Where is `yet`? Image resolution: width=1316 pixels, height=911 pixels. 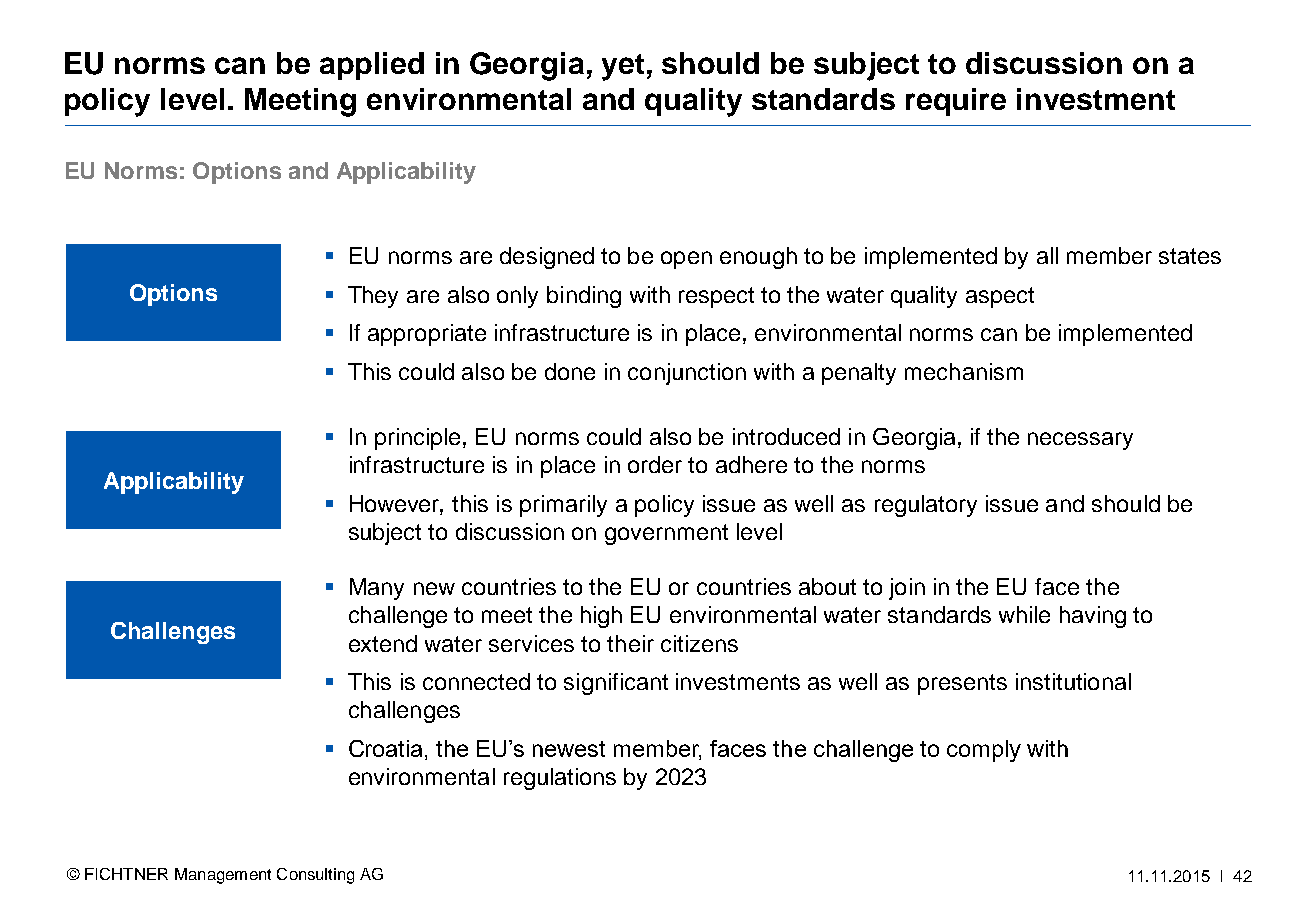 yet is located at coordinates (623, 67).
